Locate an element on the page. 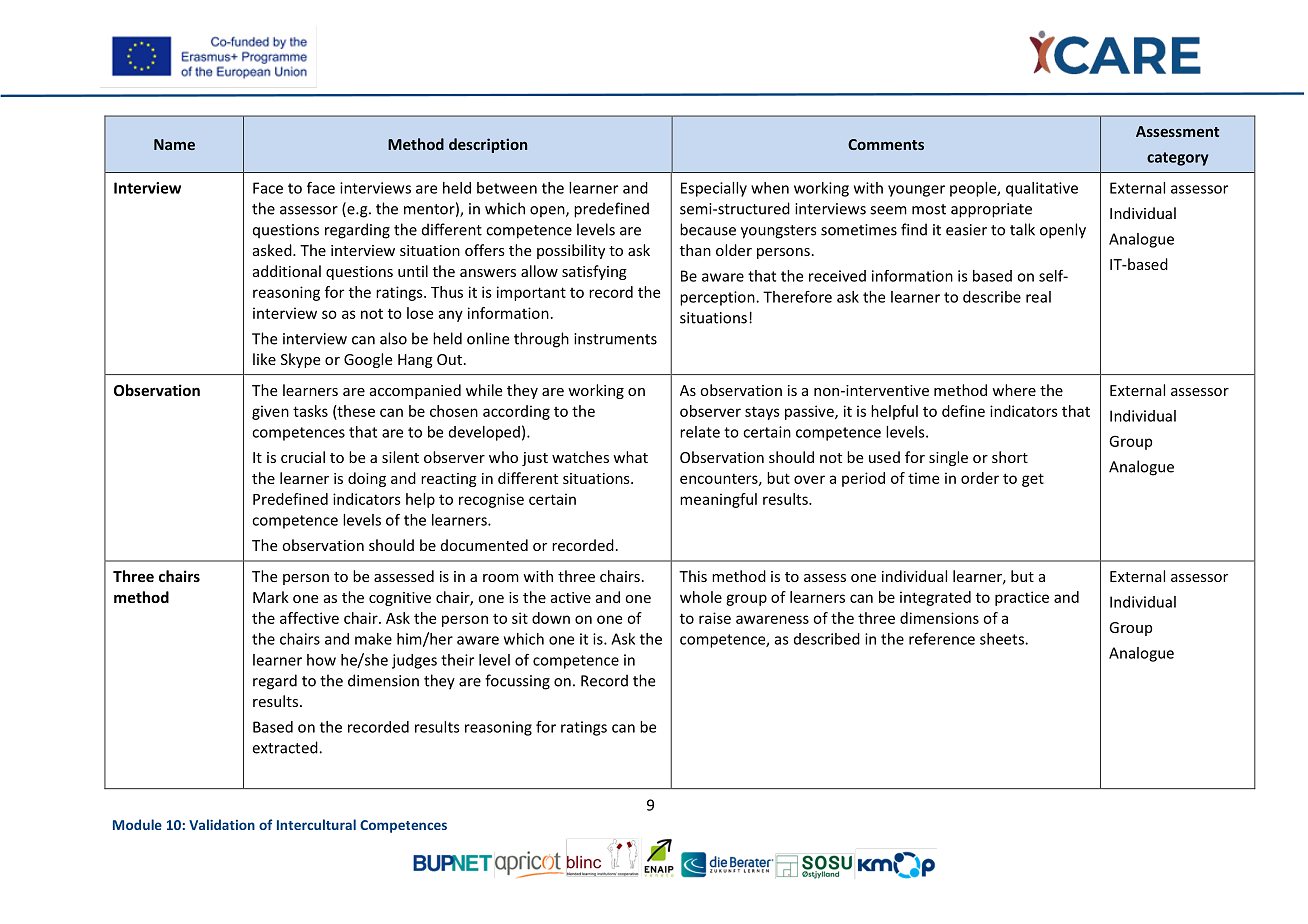 This document has width=1308, height=924. Especially is located at coordinates (714, 189).
